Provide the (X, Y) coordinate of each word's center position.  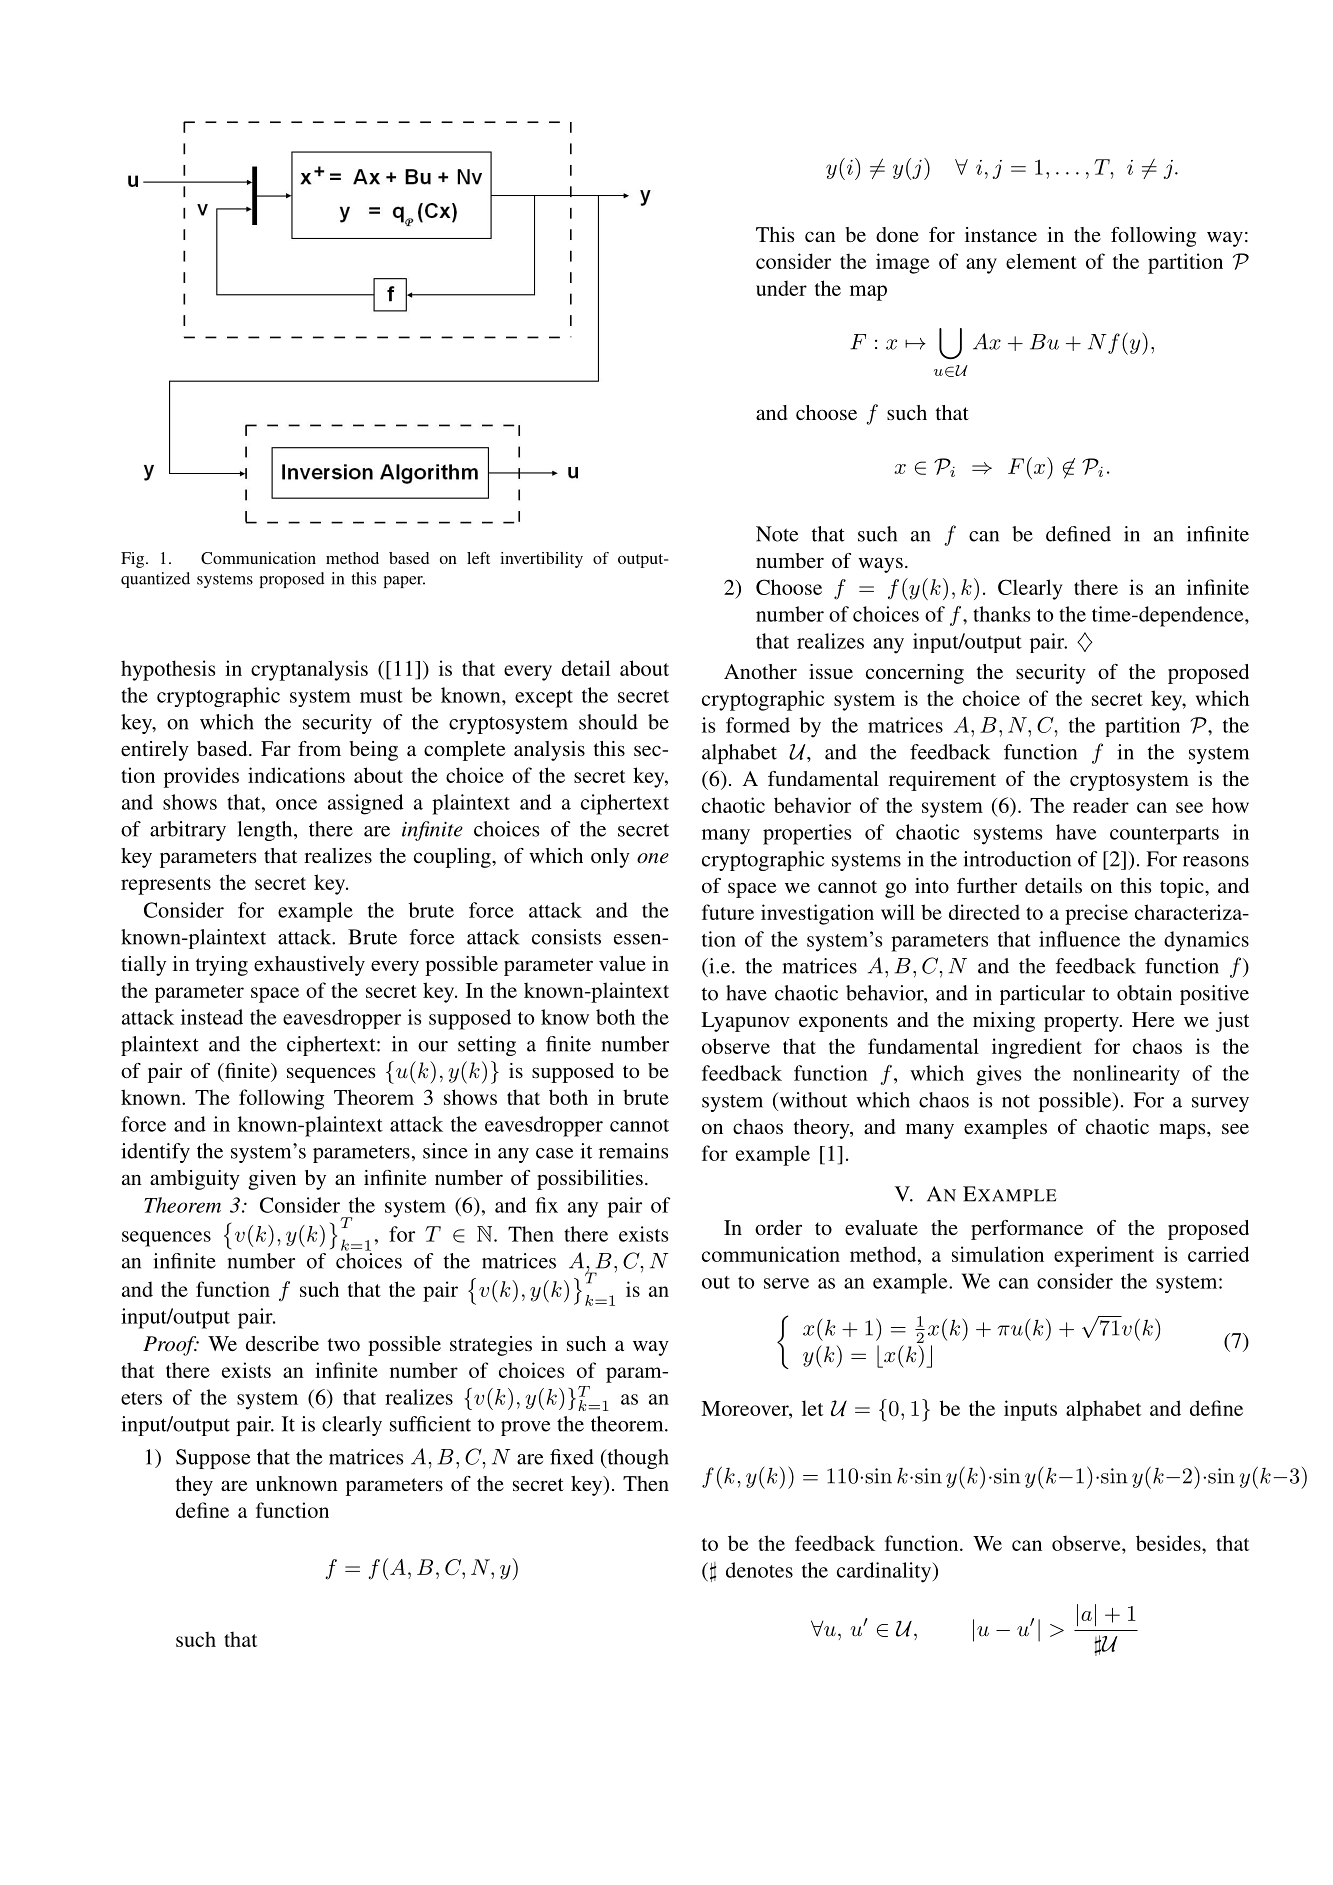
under (781, 288)
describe (282, 1343)
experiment (1104, 1256)
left (478, 558)
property (1082, 1023)
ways (880, 565)
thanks (1001, 614)
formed (758, 725)
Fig (134, 560)
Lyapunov (745, 1022)
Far (276, 748)
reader (1101, 805)
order (778, 1227)
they (194, 1486)
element (1041, 261)
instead (212, 1017)
